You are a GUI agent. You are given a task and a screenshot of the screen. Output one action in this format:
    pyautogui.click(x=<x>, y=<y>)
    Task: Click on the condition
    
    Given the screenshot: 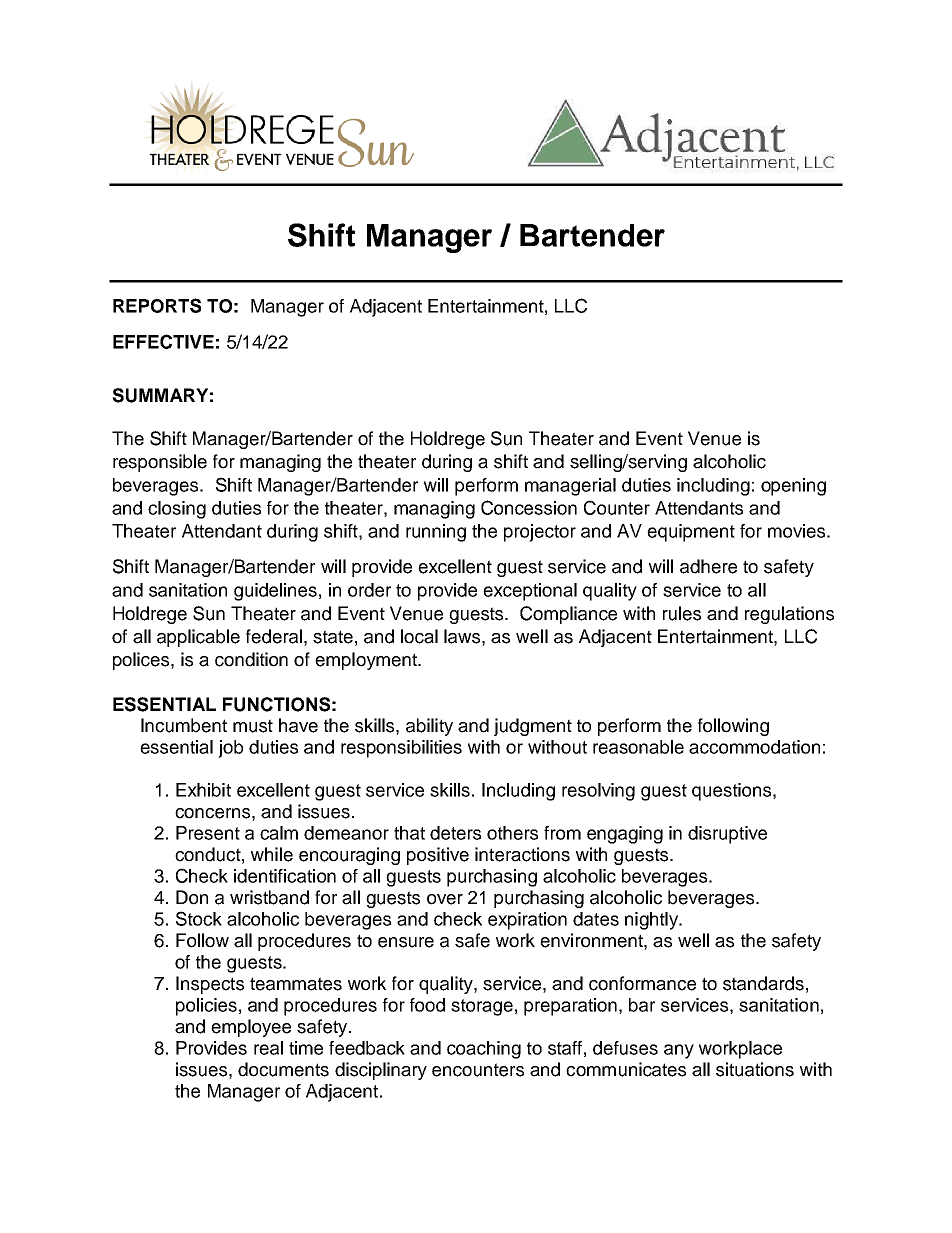 What is the action you would take?
    pyautogui.click(x=251, y=659)
